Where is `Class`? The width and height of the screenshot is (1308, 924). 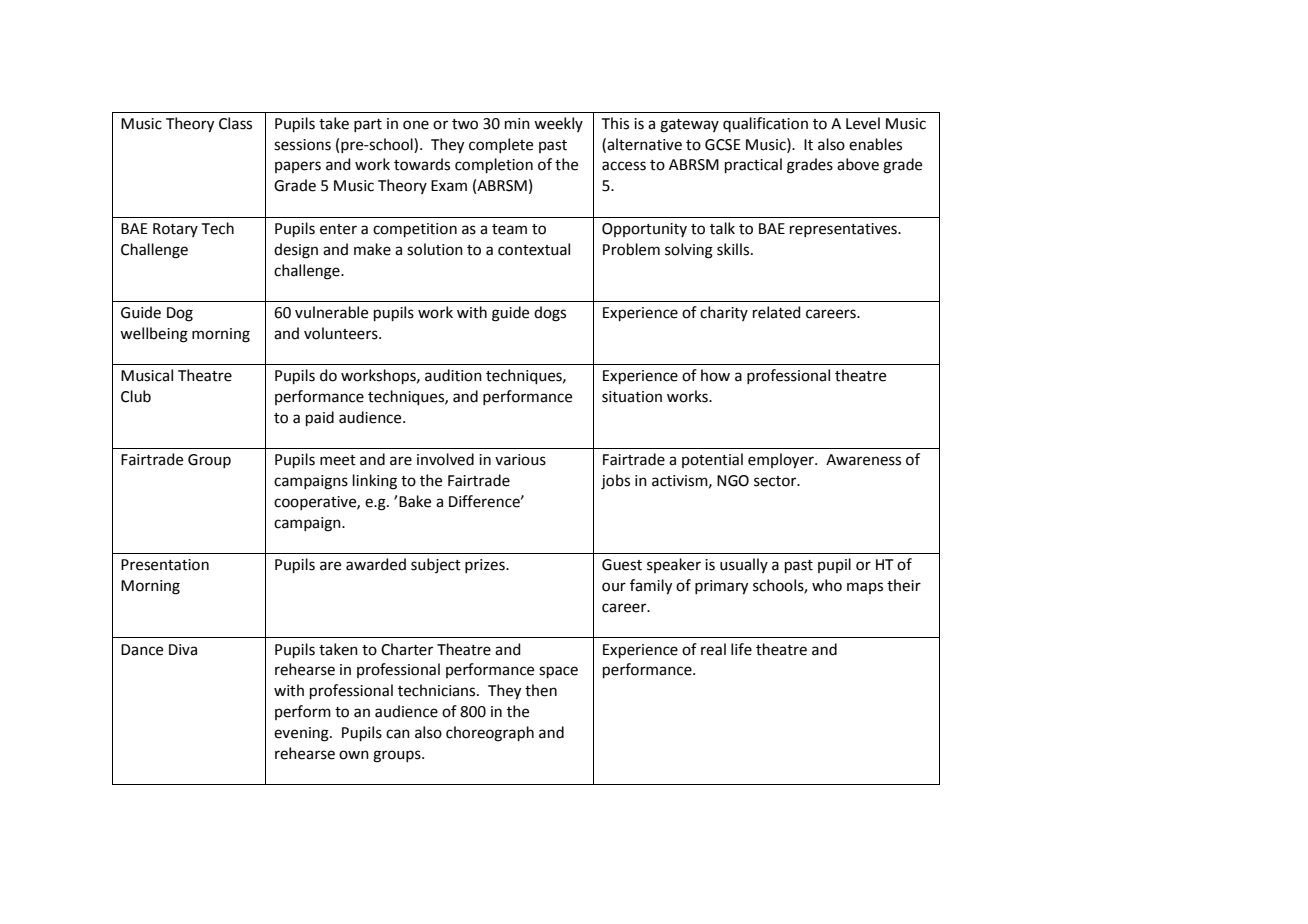 Class is located at coordinates (235, 123).
